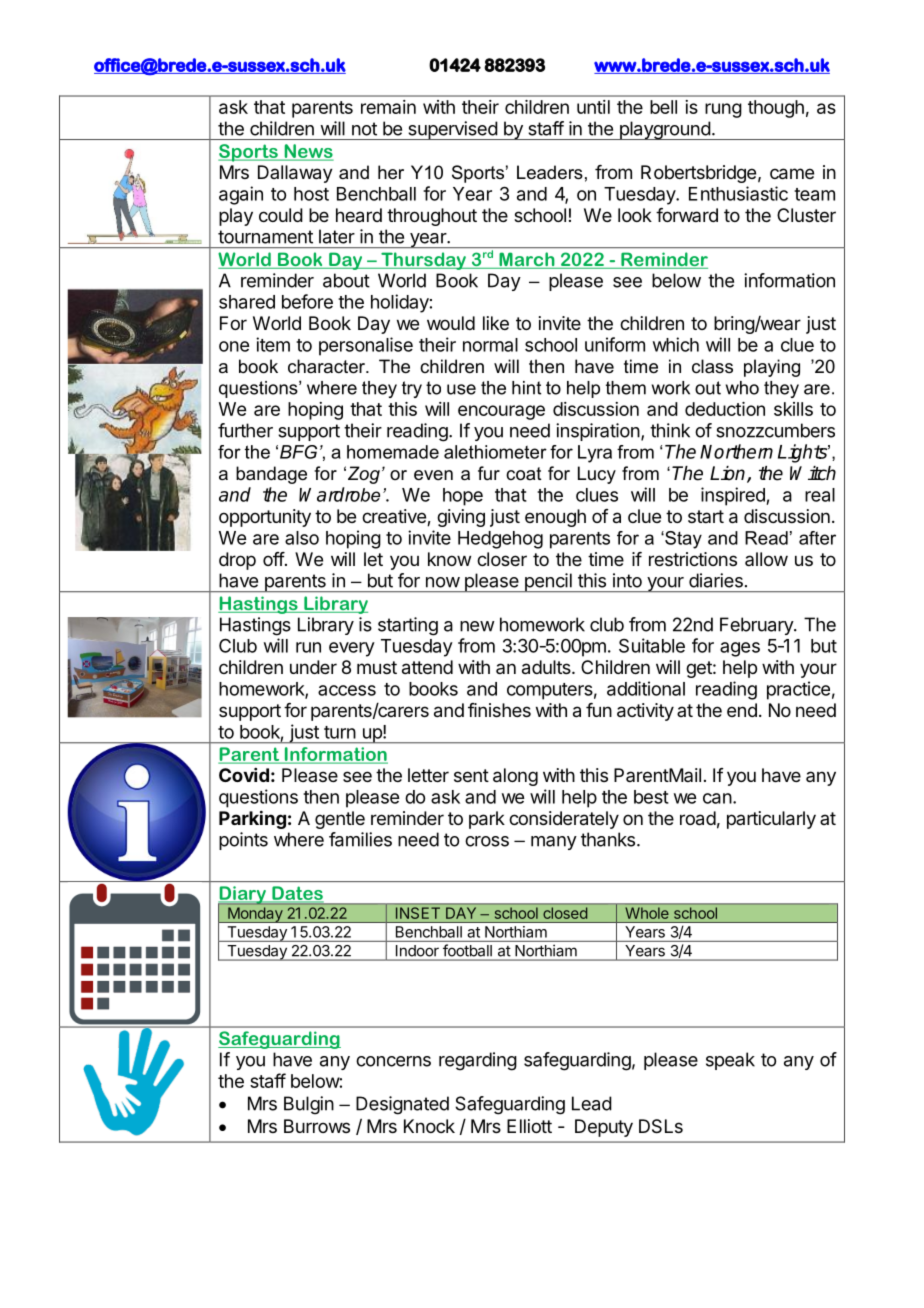 This image has height=1308, width=924. What do you see at coordinates (771, 820) in the image?
I see `particularly` at bounding box center [771, 820].
